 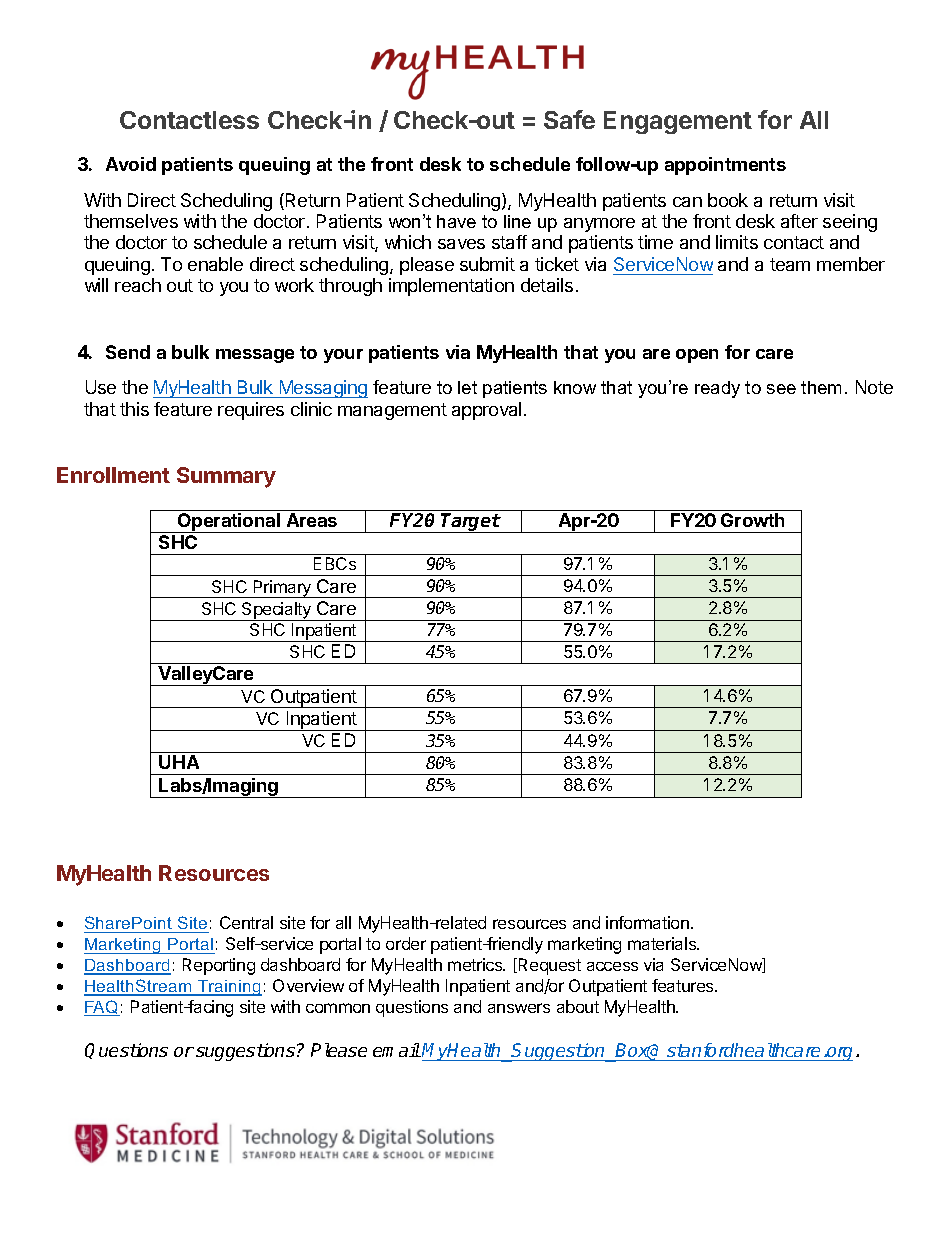 I want to click on Avoid, so click(x=131, y=164).
